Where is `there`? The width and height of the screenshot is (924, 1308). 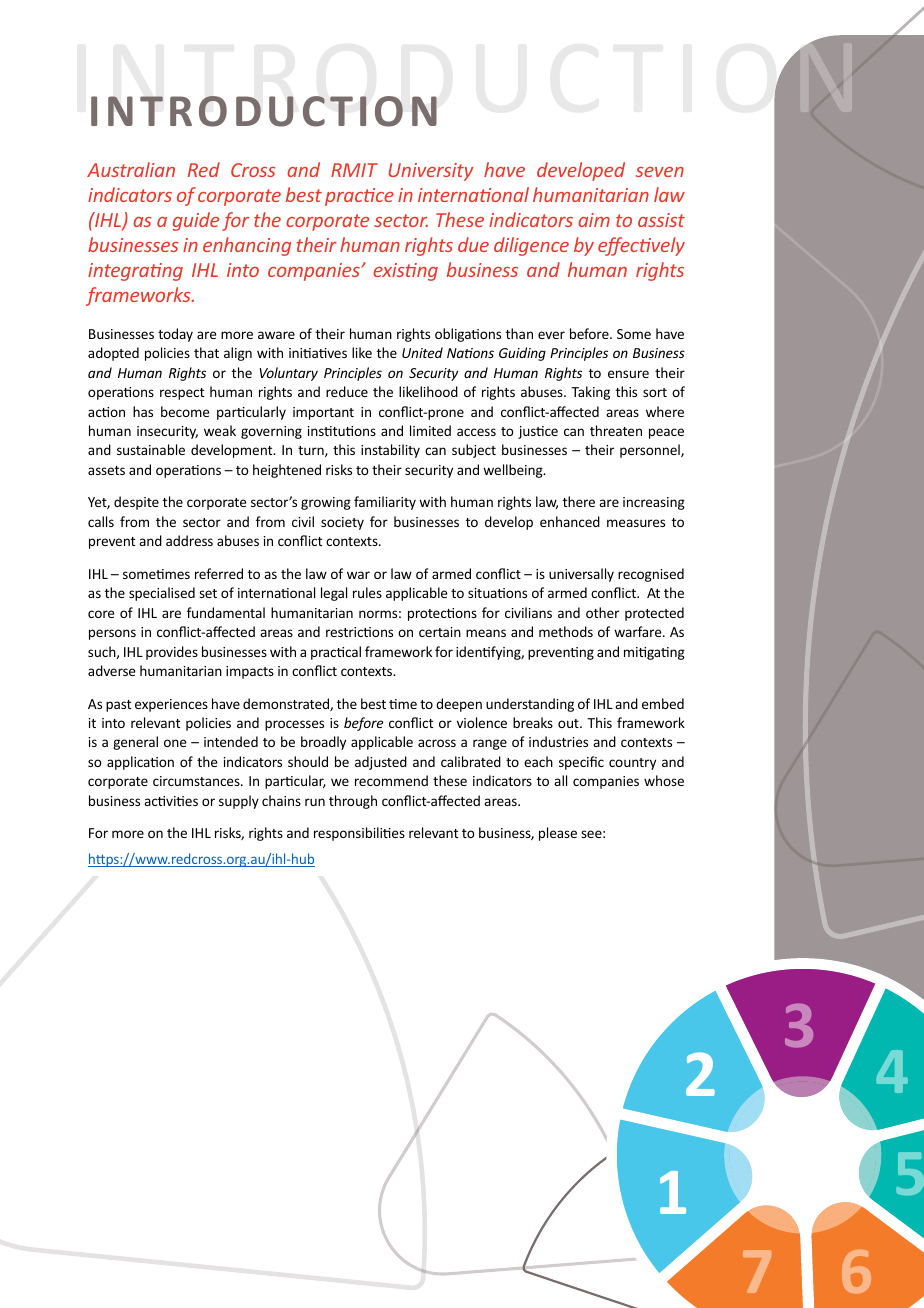
there is located at coordinates (579, 501).
